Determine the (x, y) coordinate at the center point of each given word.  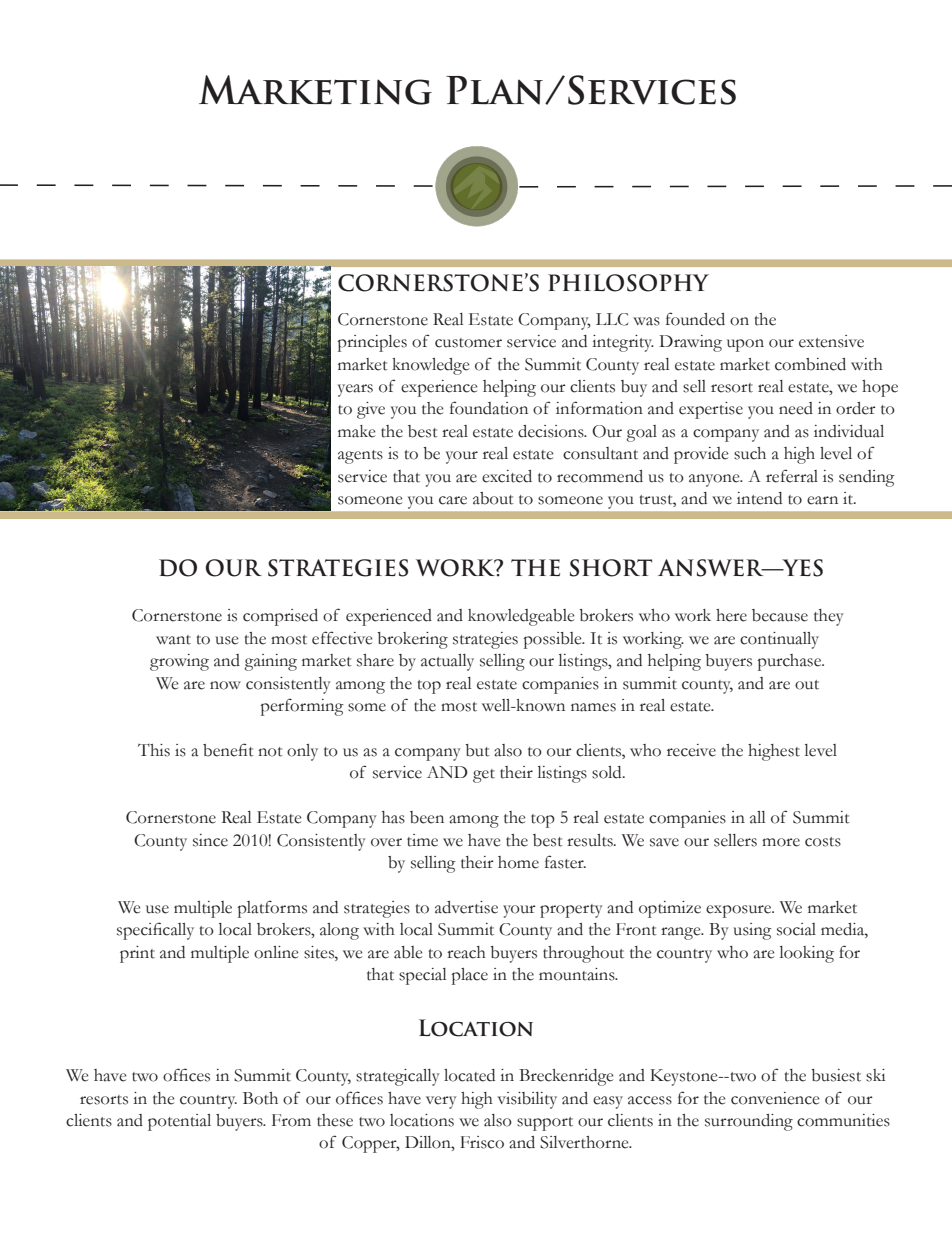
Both (260, 1098)
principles (372, 343)
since (210, 840)
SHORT (611, 568)
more (781, 842)
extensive (831, 341)
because (780, 615)
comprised (280, 617)
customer (468, 343)
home (518, 862)
